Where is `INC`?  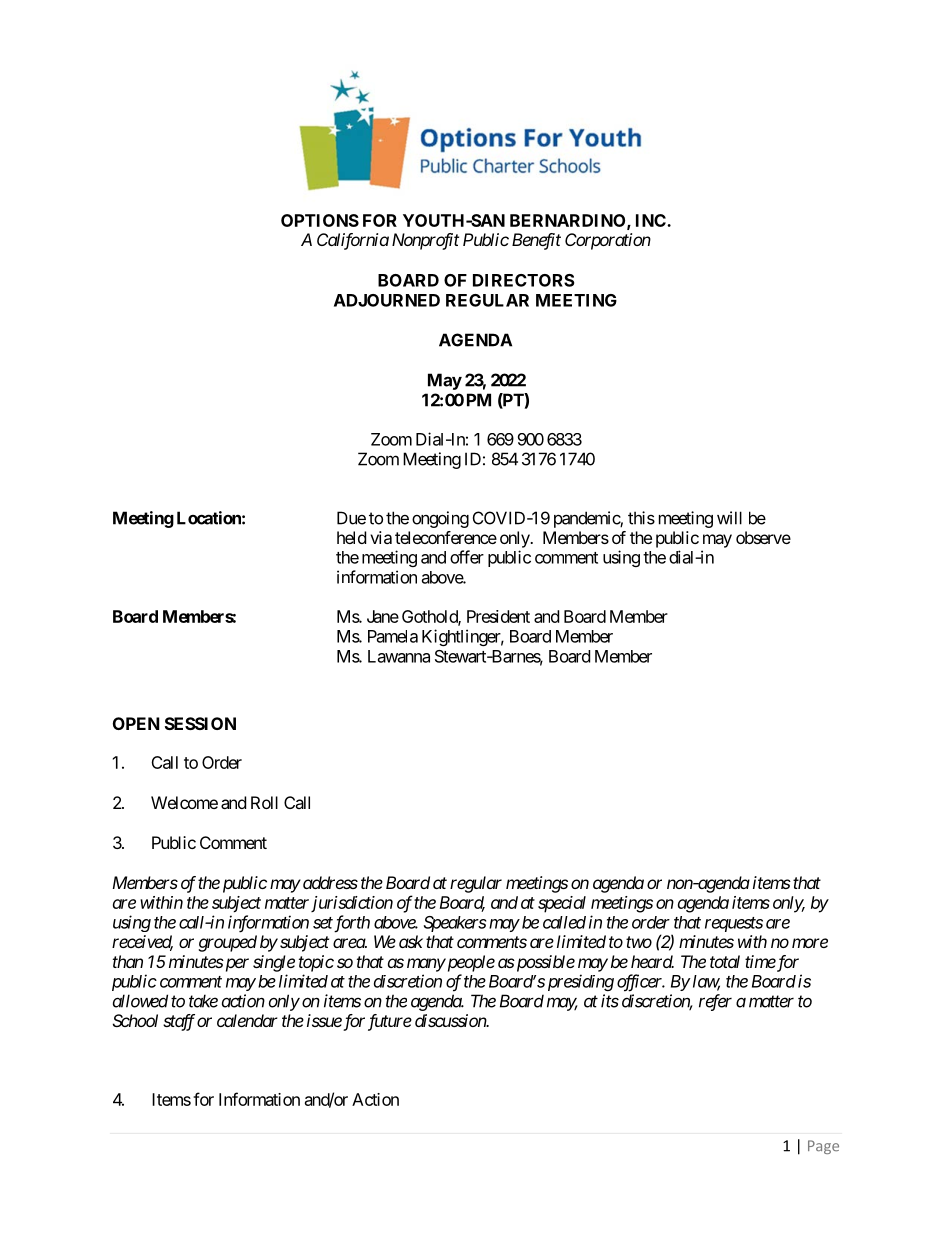 INC is located at coordinates (652, 220).
